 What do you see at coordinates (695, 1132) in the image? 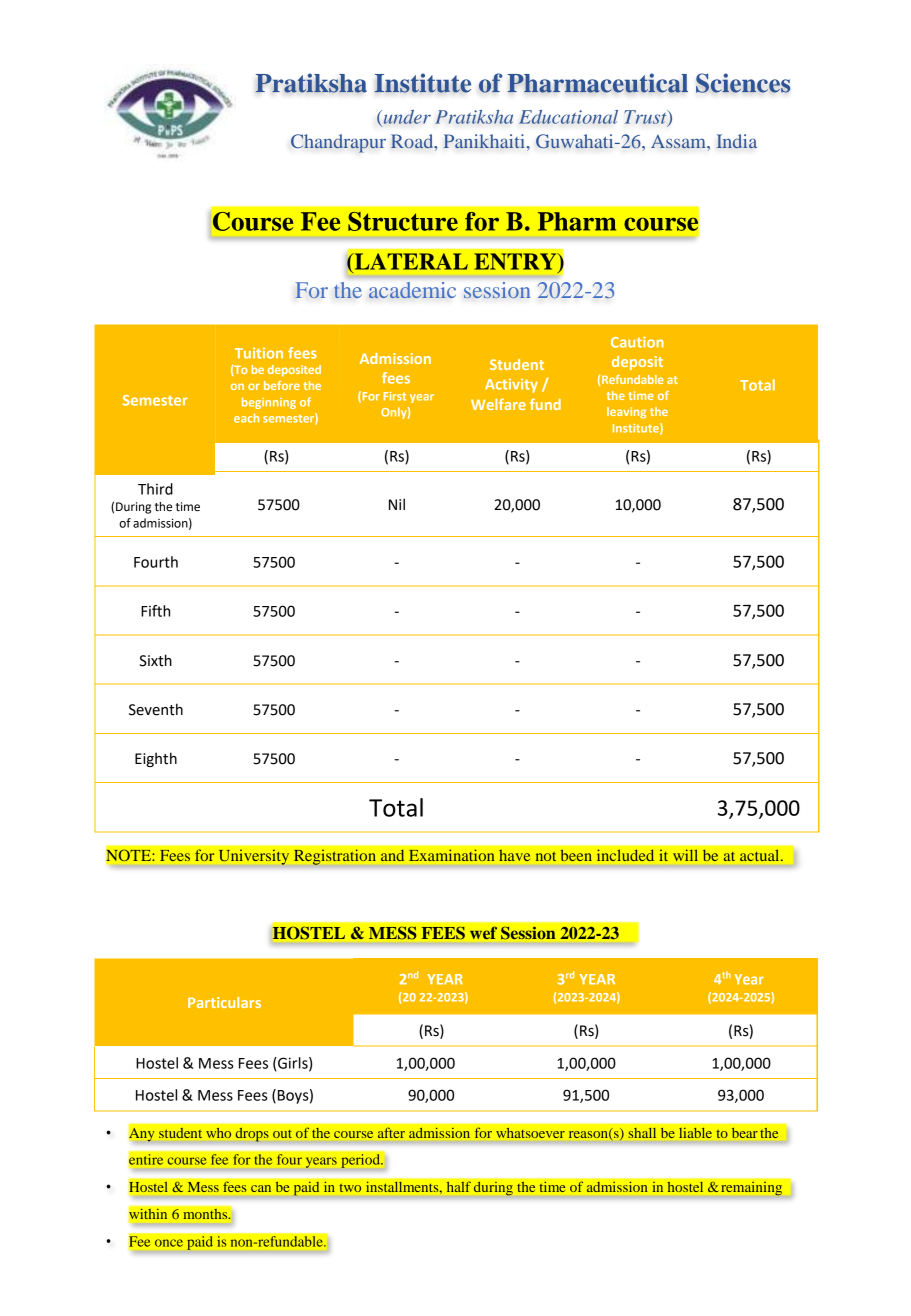
I see `liable` at bounding box center [695, 1132].
